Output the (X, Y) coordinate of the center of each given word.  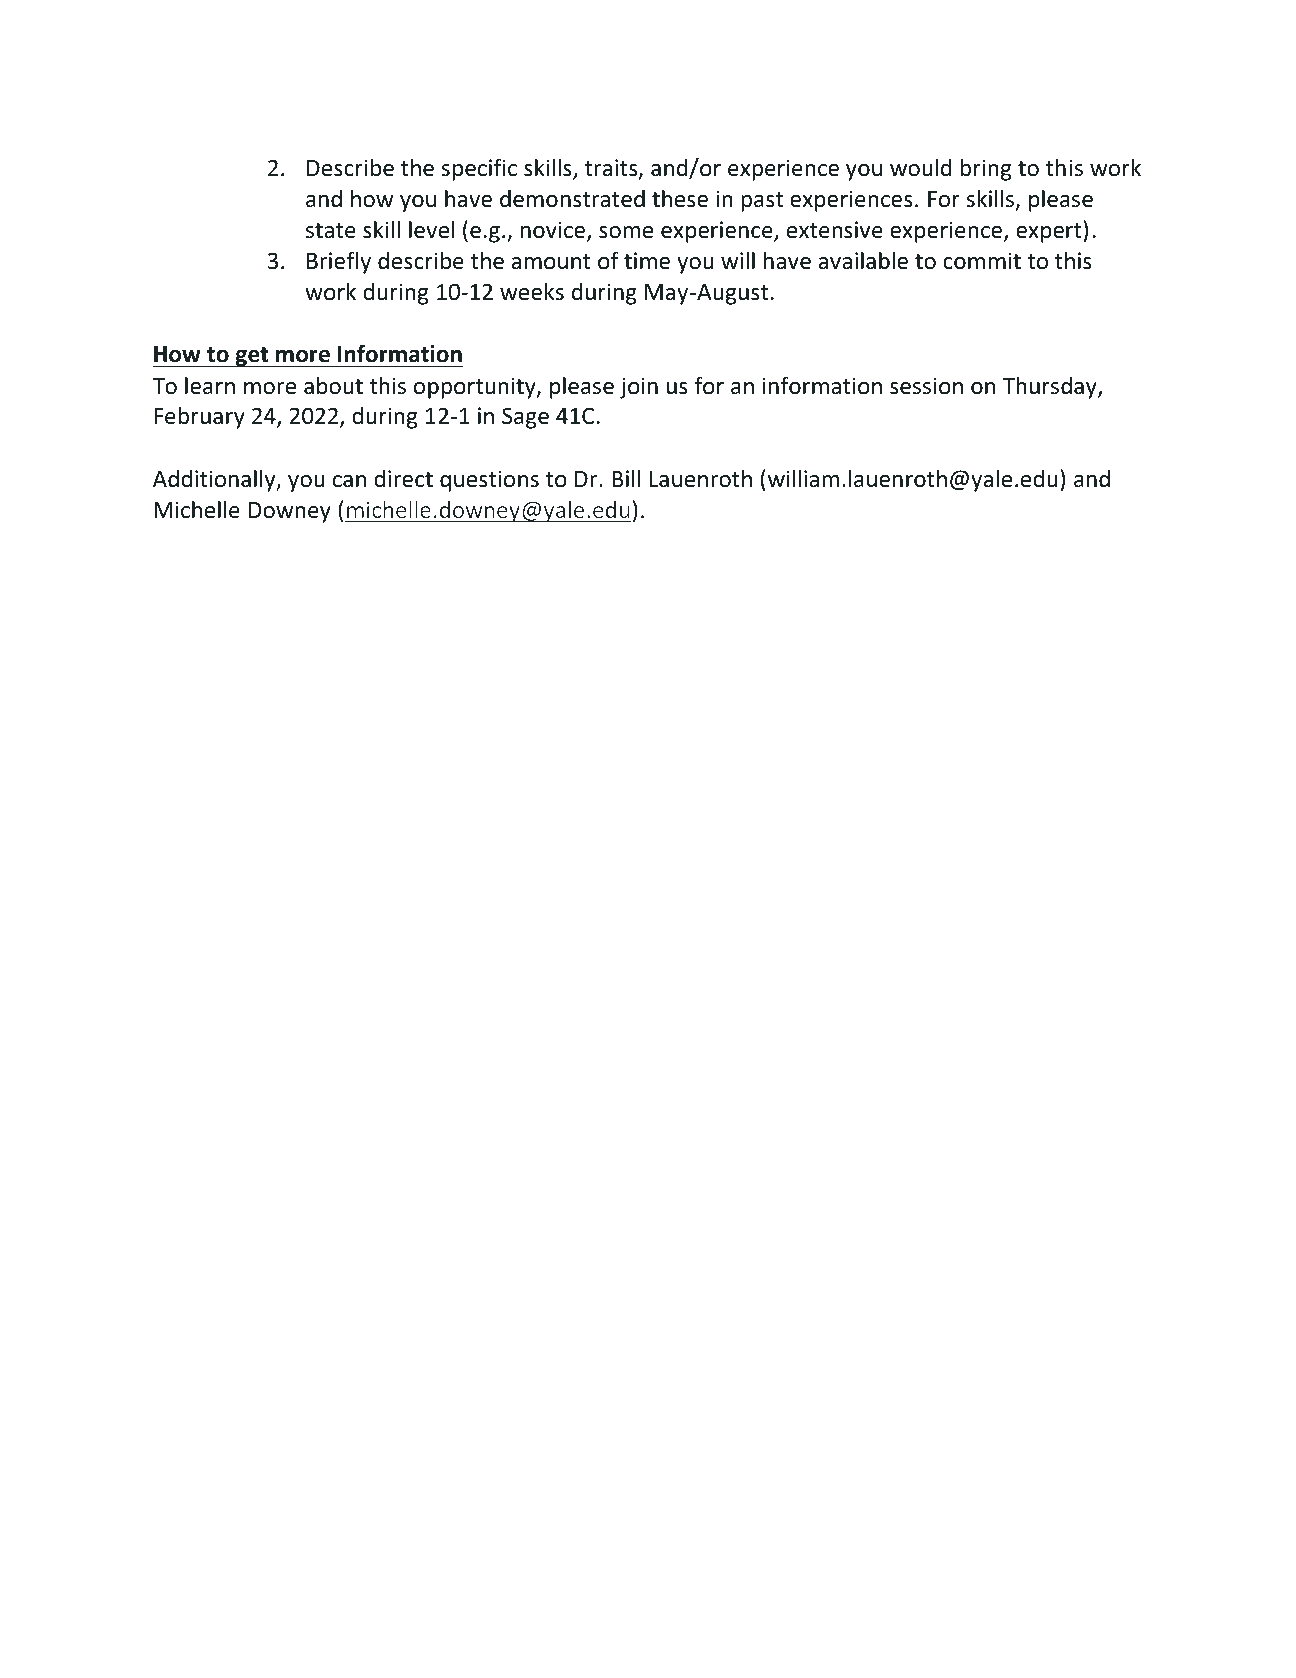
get (252, 357)
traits (612, 169)
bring (985, 169)
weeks (532, 291)
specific (479, 169)
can (349, 481)
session (926, 386)
